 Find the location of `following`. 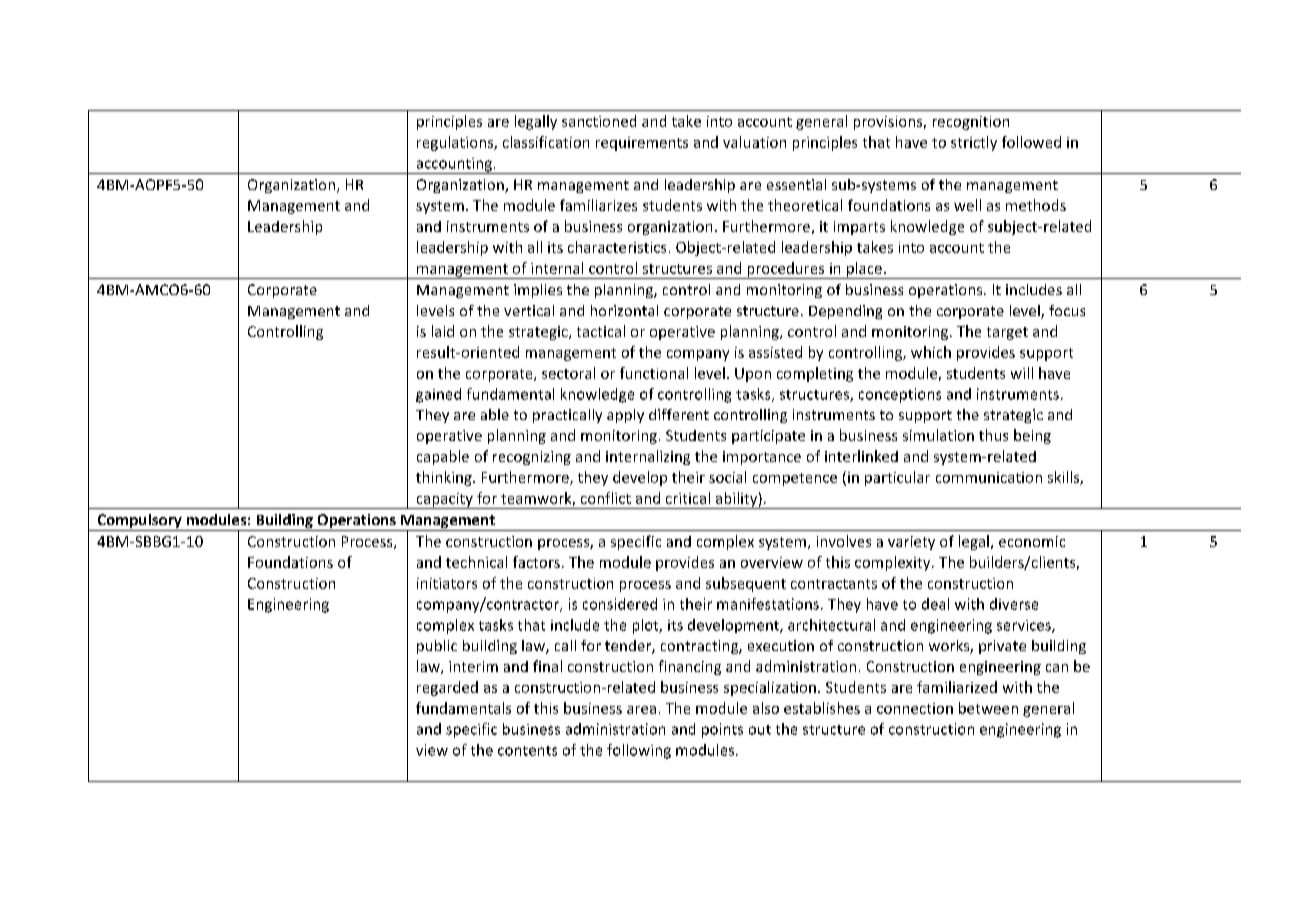

following is located at coordinates (639, 751).
